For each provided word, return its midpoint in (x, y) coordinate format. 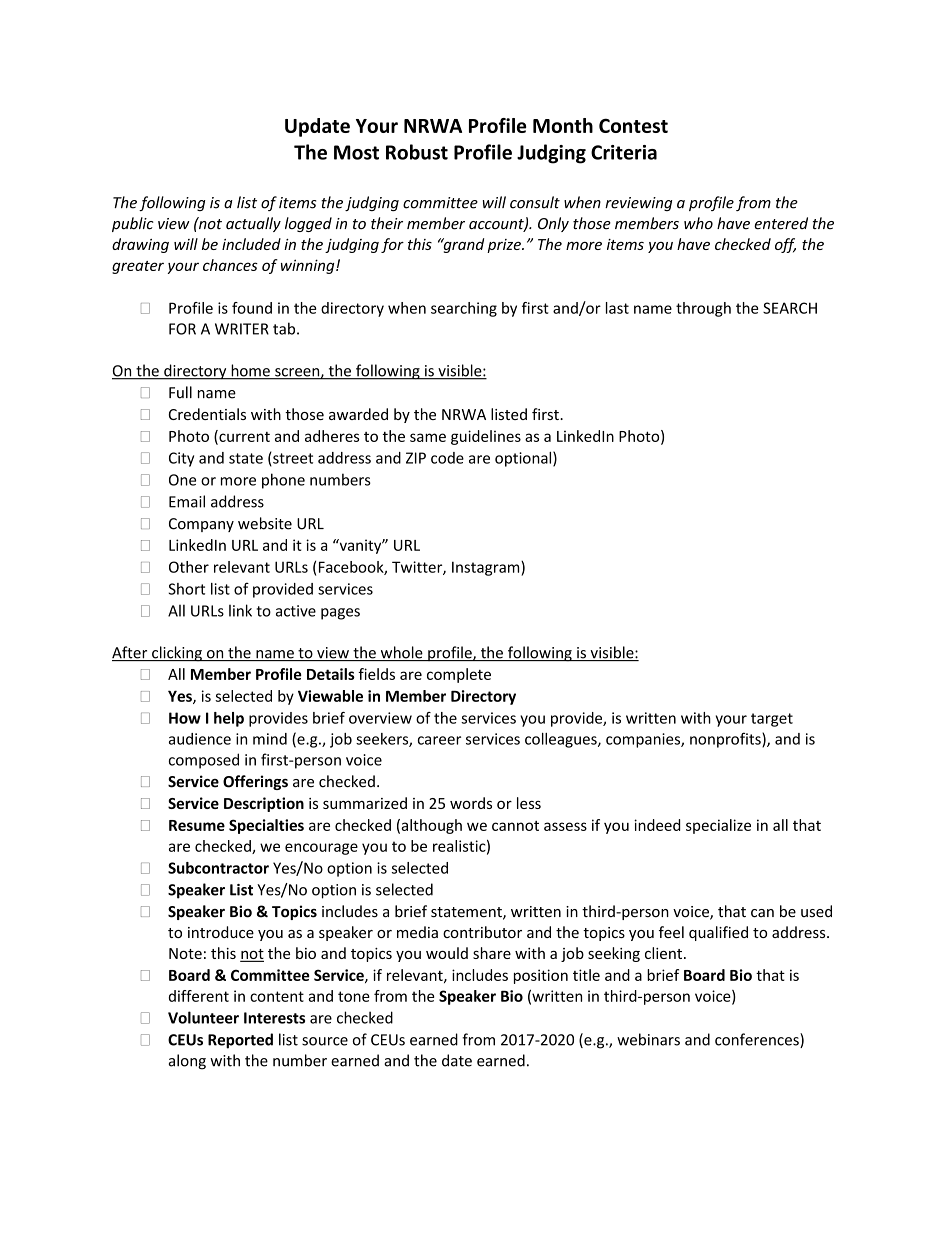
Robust (417, 152)
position (541, 976)
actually (253, 224)
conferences (758, 1040)
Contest (633, 125)
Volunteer (203, 1017)
